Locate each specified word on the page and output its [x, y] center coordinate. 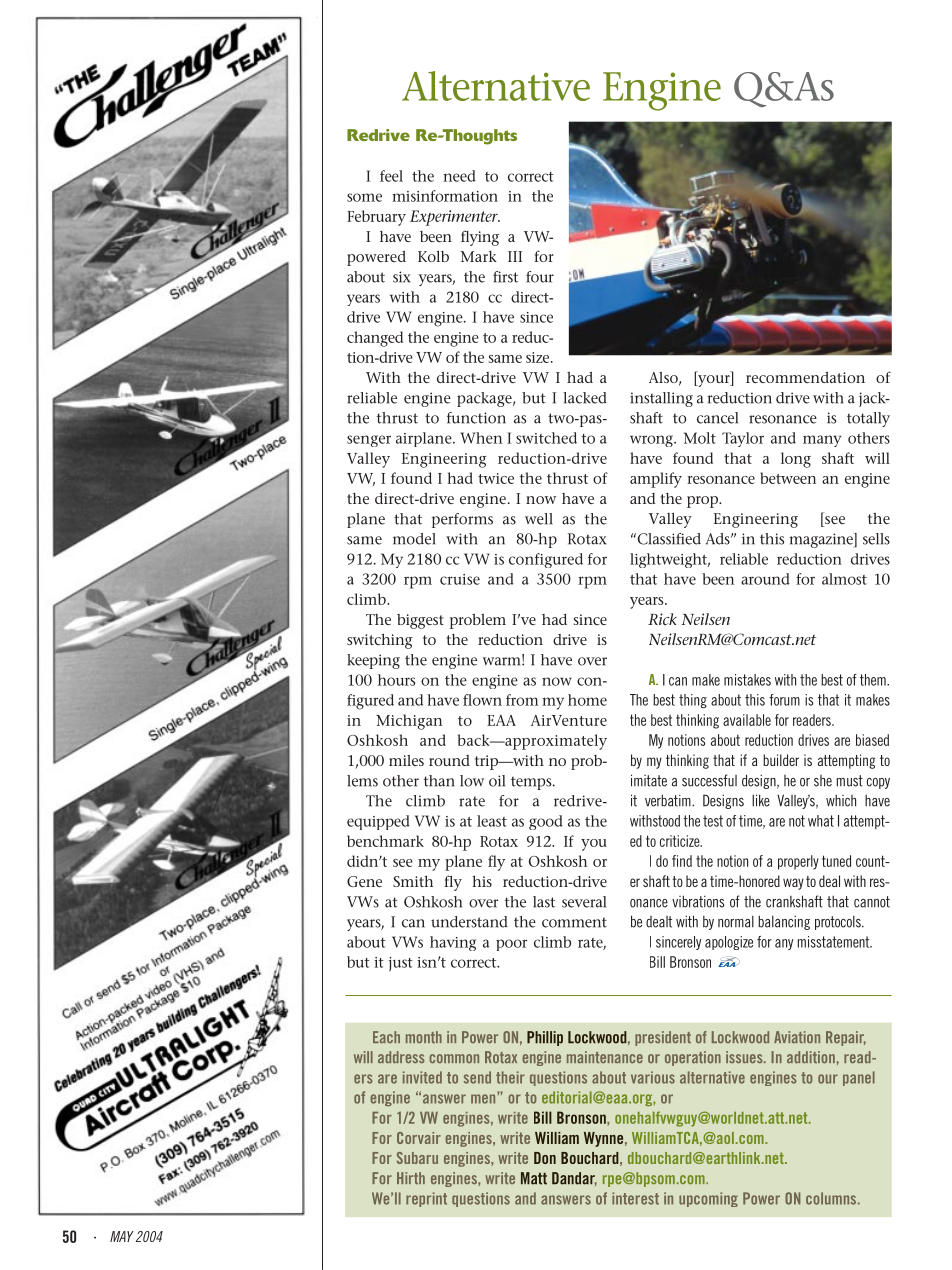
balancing [784, 922]
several [584, 902]
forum [784, 700]
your [714, 381]
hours [396, 680]
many [822, 441]
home [587, 700]
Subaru [417, 1158]
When [481, 438]
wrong [653, 441]
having [453, 943]
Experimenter [455, 218]
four [540, 277]
